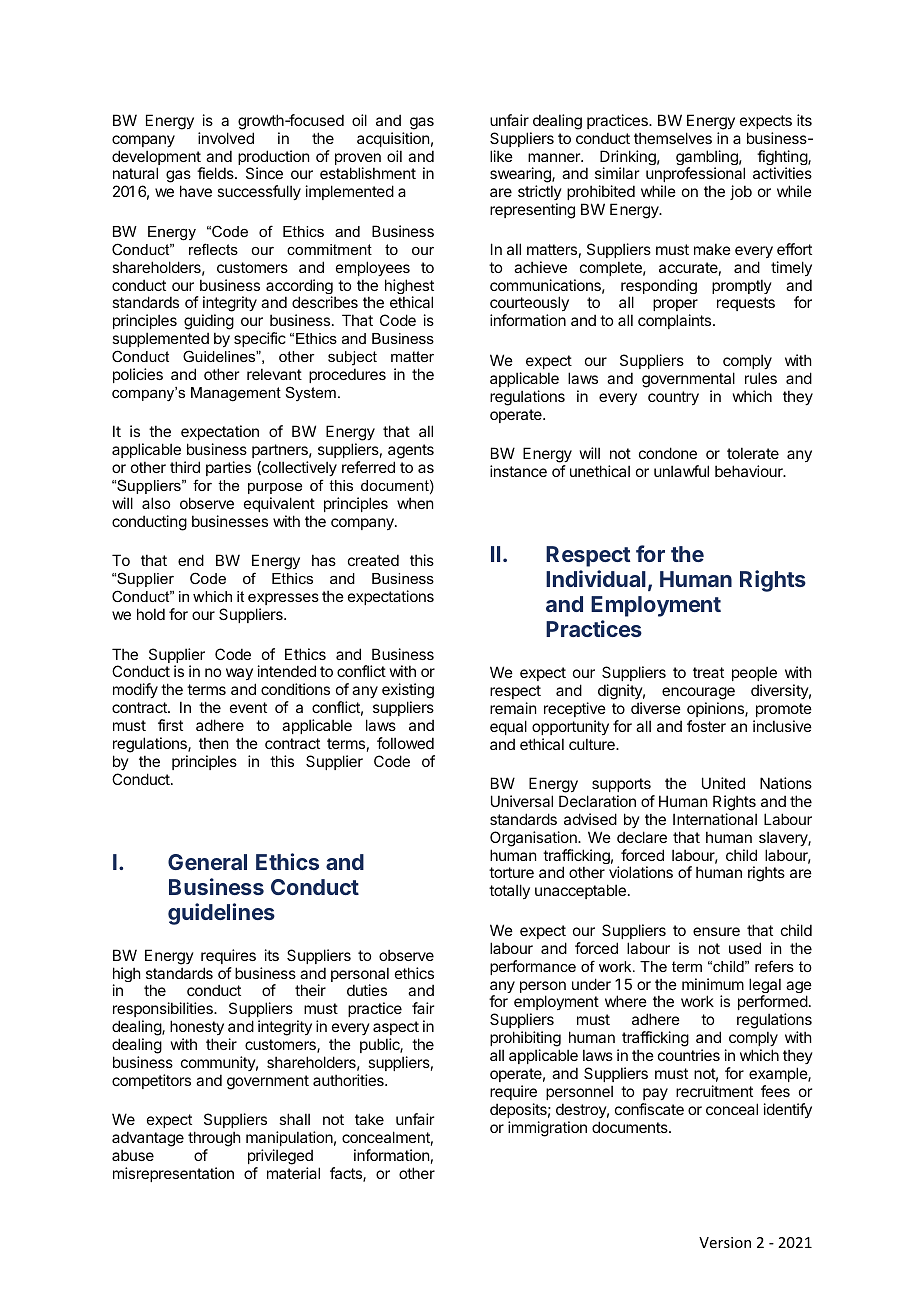 The width and height of the screenshot is (924, 1308). Describe the element at coordinates (521, 176) in the screenshot. I see `swearing` at that location.
